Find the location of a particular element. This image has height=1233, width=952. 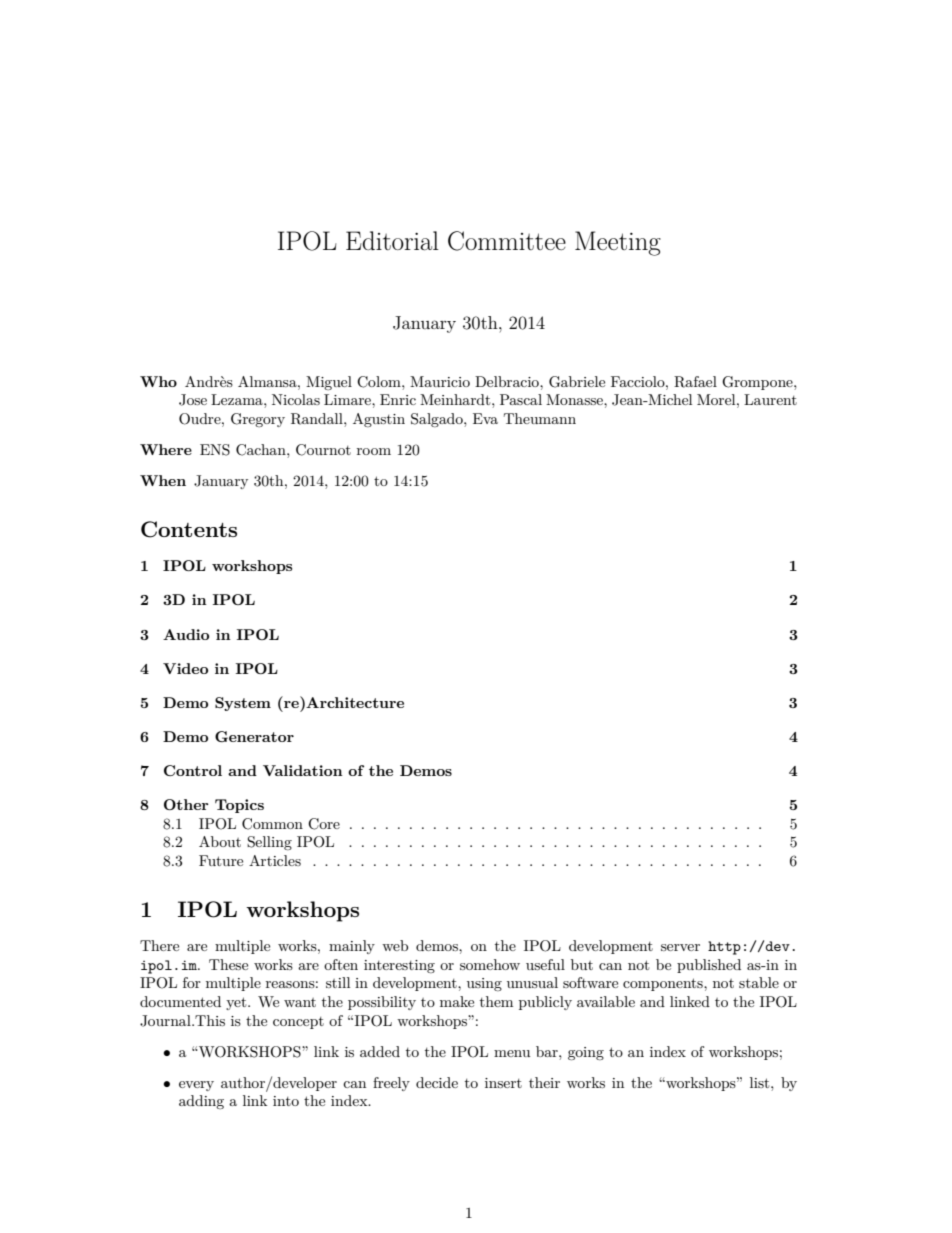

Committee is located at coordinates (507, 241).
